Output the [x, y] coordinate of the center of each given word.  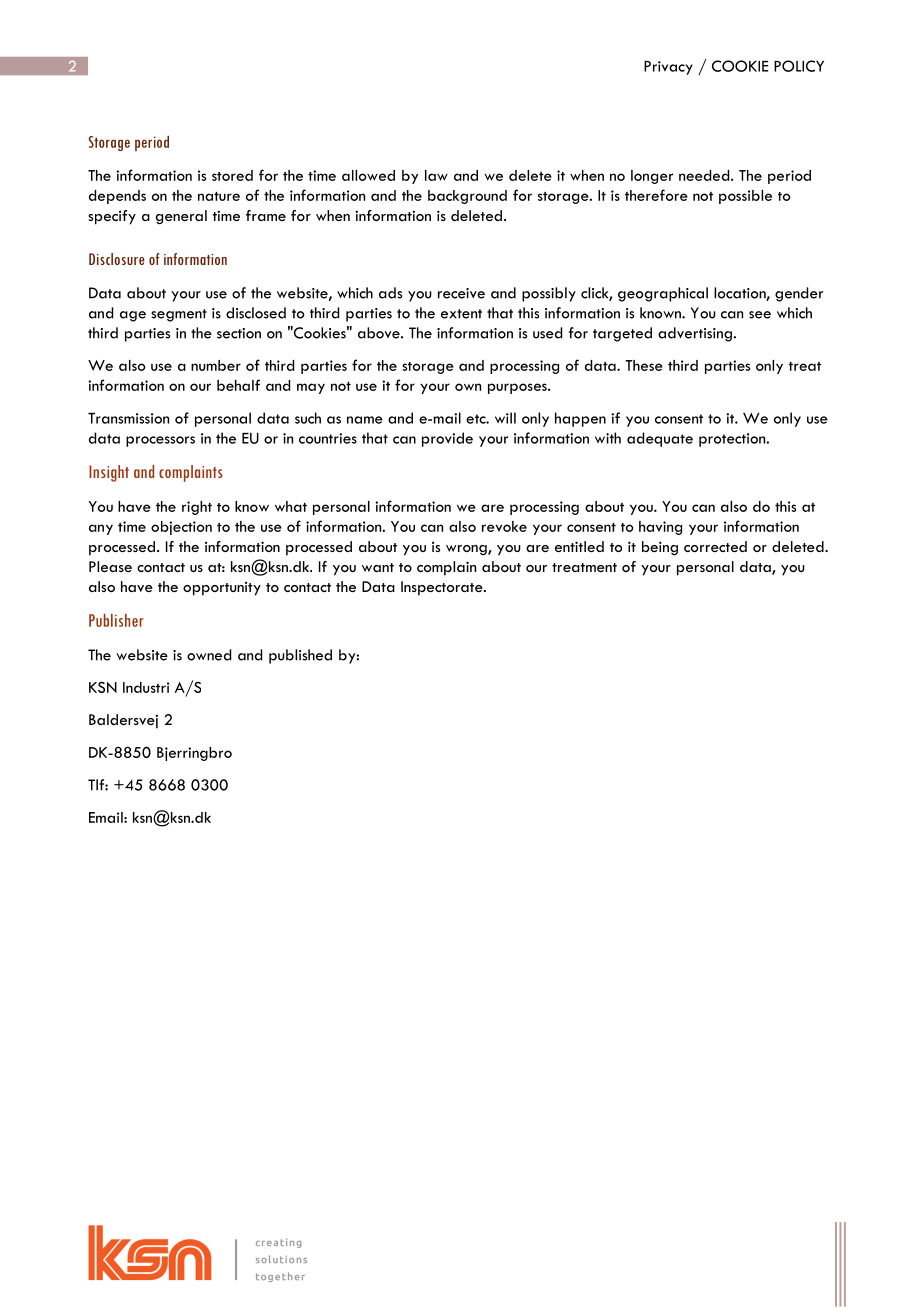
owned [209, 655]
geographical [663, 294]
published [300, 656]
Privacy [668, 68]
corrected [715, 546]
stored [232, 175]
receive [461, 293]
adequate [660, 439]
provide [447, 439]
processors [160, 441]
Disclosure [117, 259]
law [436, 175]
